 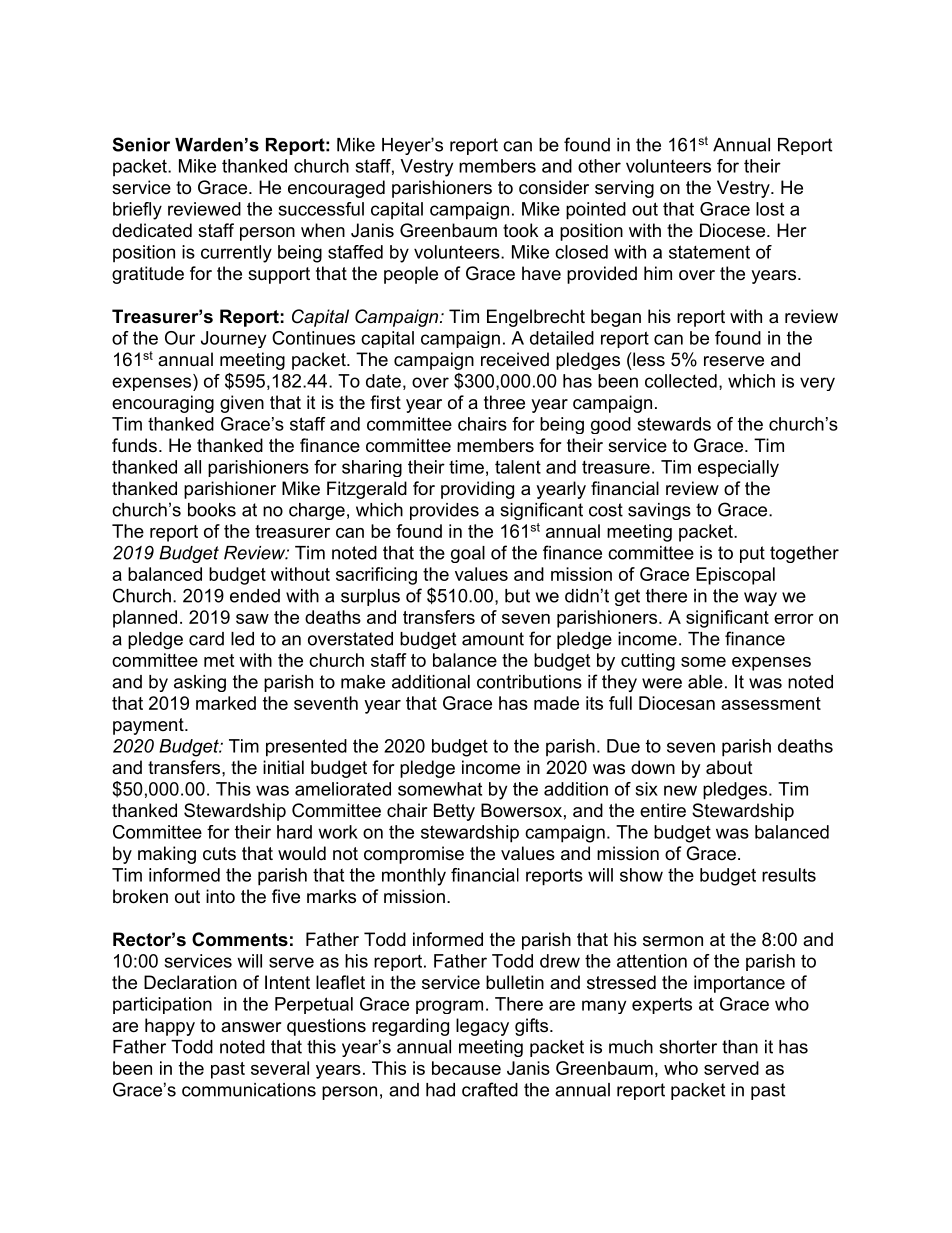 I want to click on consider, so click(x=554, y=187).
